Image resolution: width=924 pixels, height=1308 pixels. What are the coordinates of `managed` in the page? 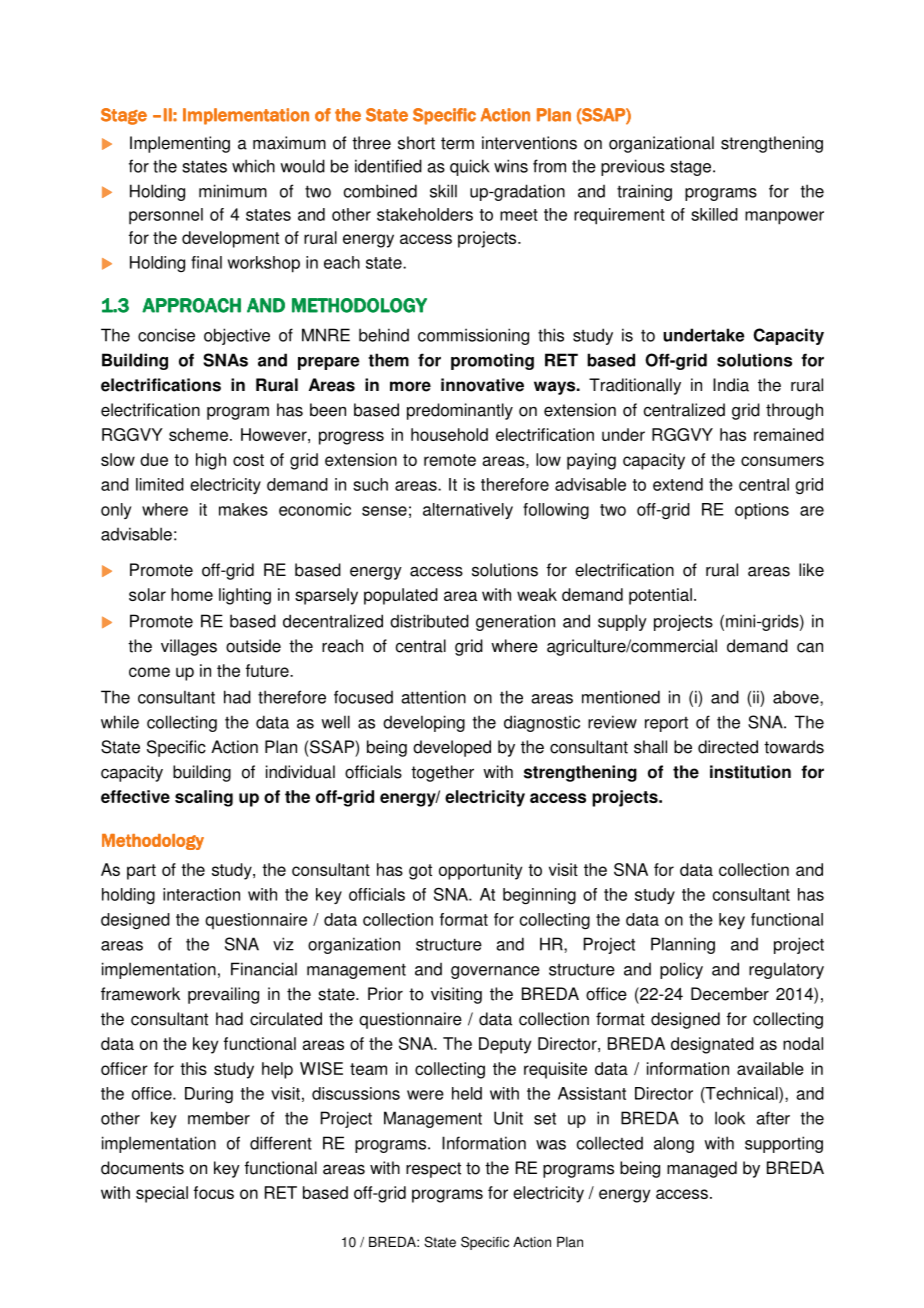 It's located at (702, 1169).
